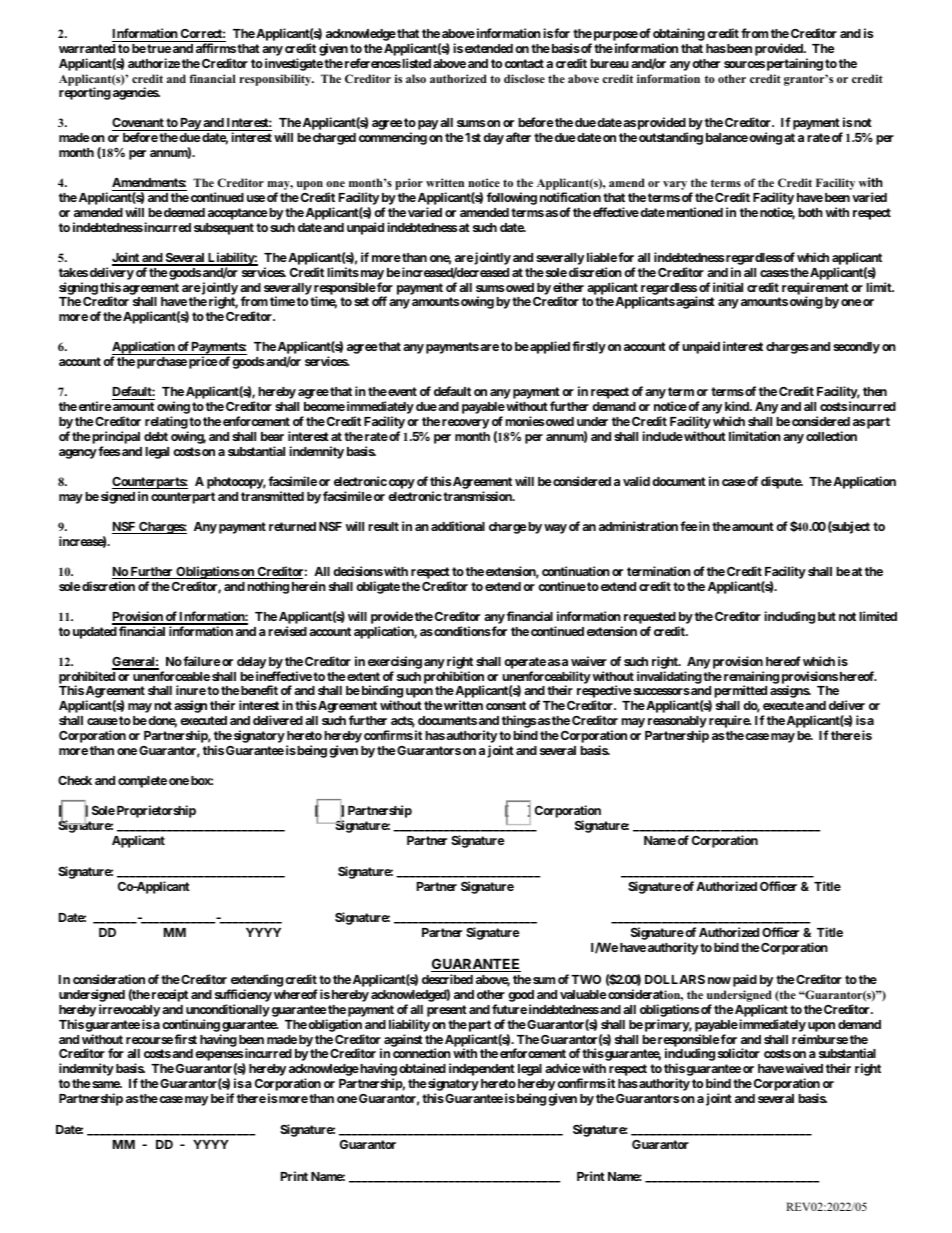 Image resolution: width=952 pixels, height=1233 pixels. What do you see at coordinates (482, 1069) in the page?
I see `independent` at bounding box center [482, 1069].
